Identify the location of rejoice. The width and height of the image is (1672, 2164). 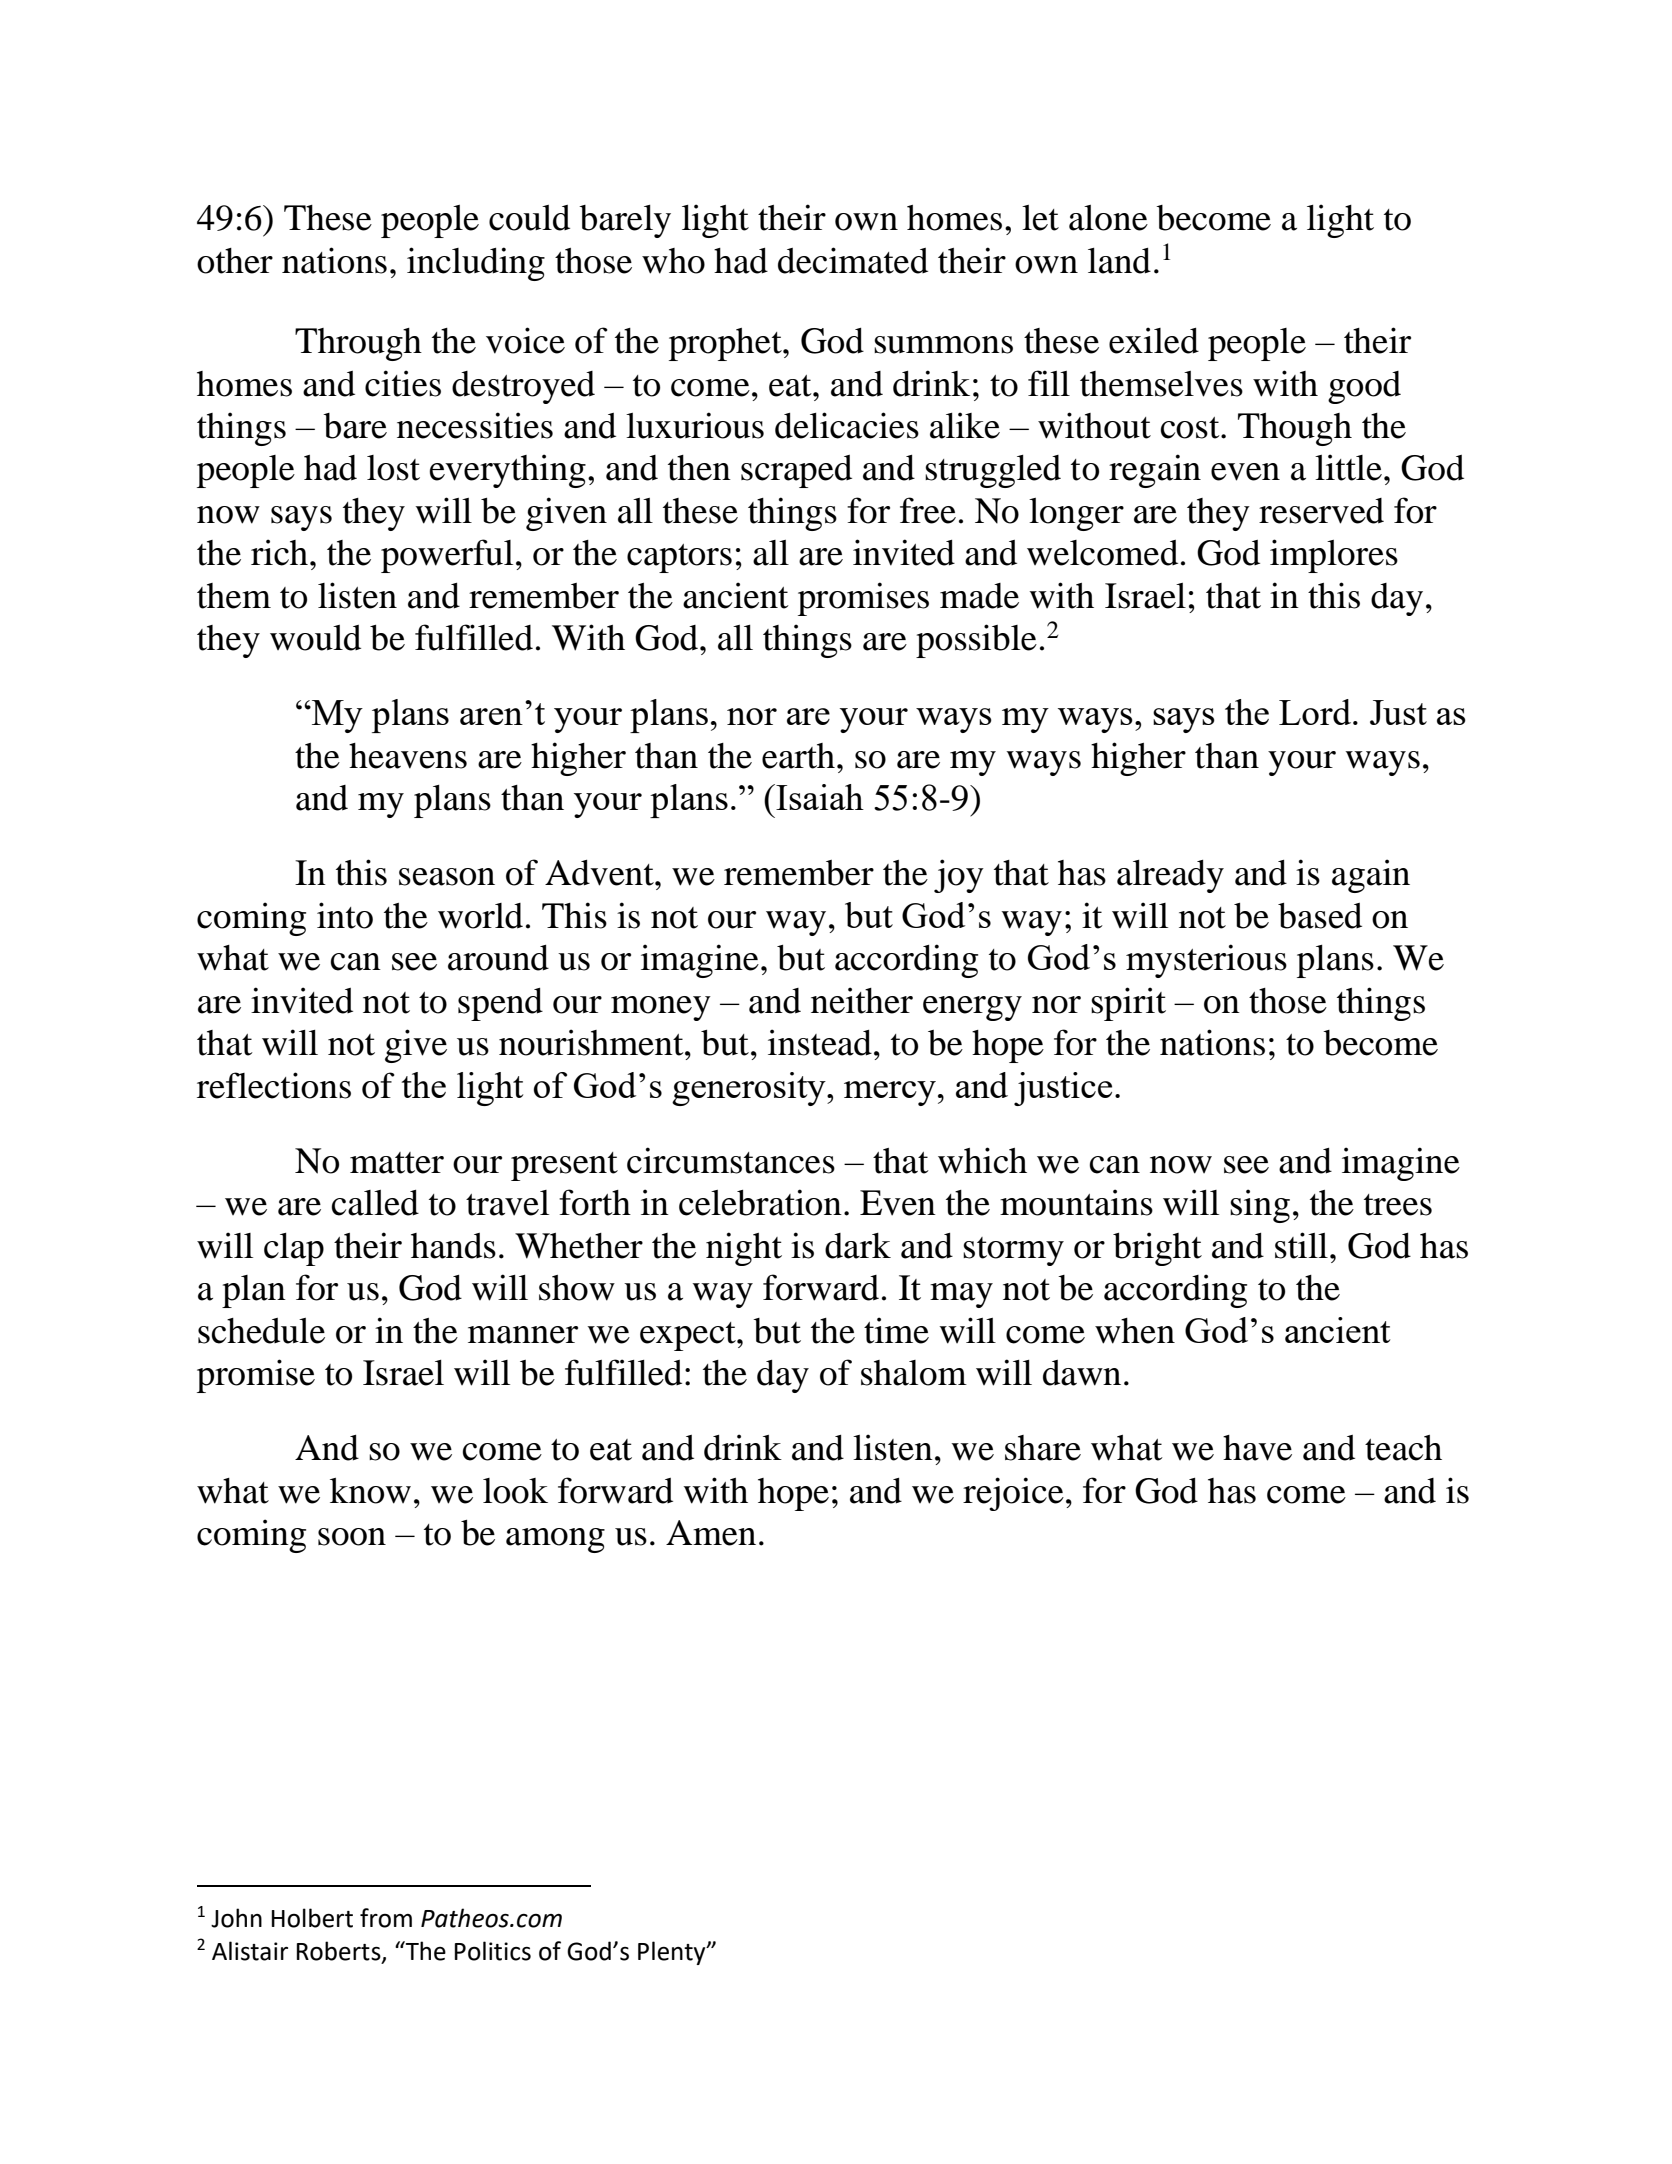
(1013, 1494).
